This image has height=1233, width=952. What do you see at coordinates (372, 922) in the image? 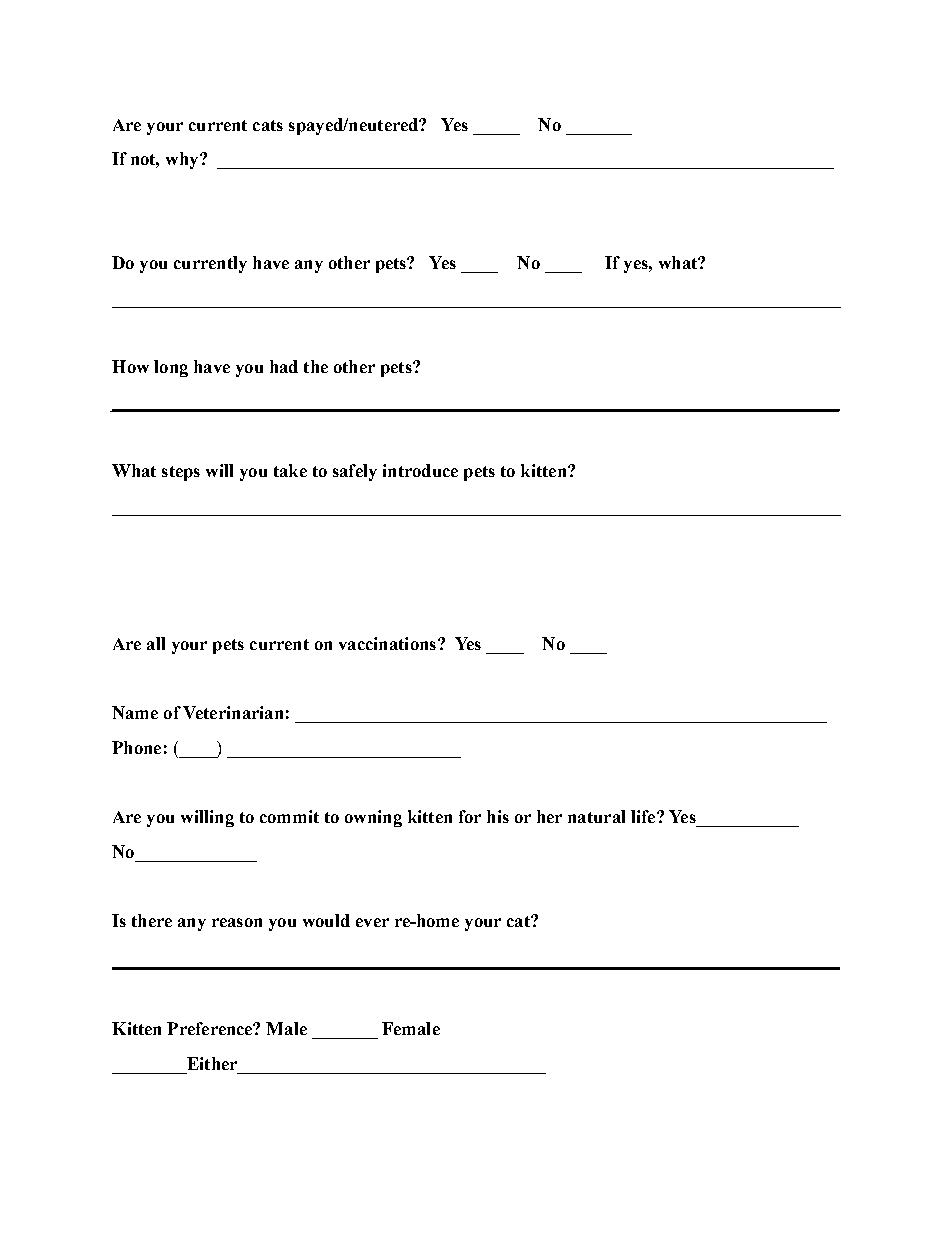
I see `ever` at bounding box center [372, 922].
